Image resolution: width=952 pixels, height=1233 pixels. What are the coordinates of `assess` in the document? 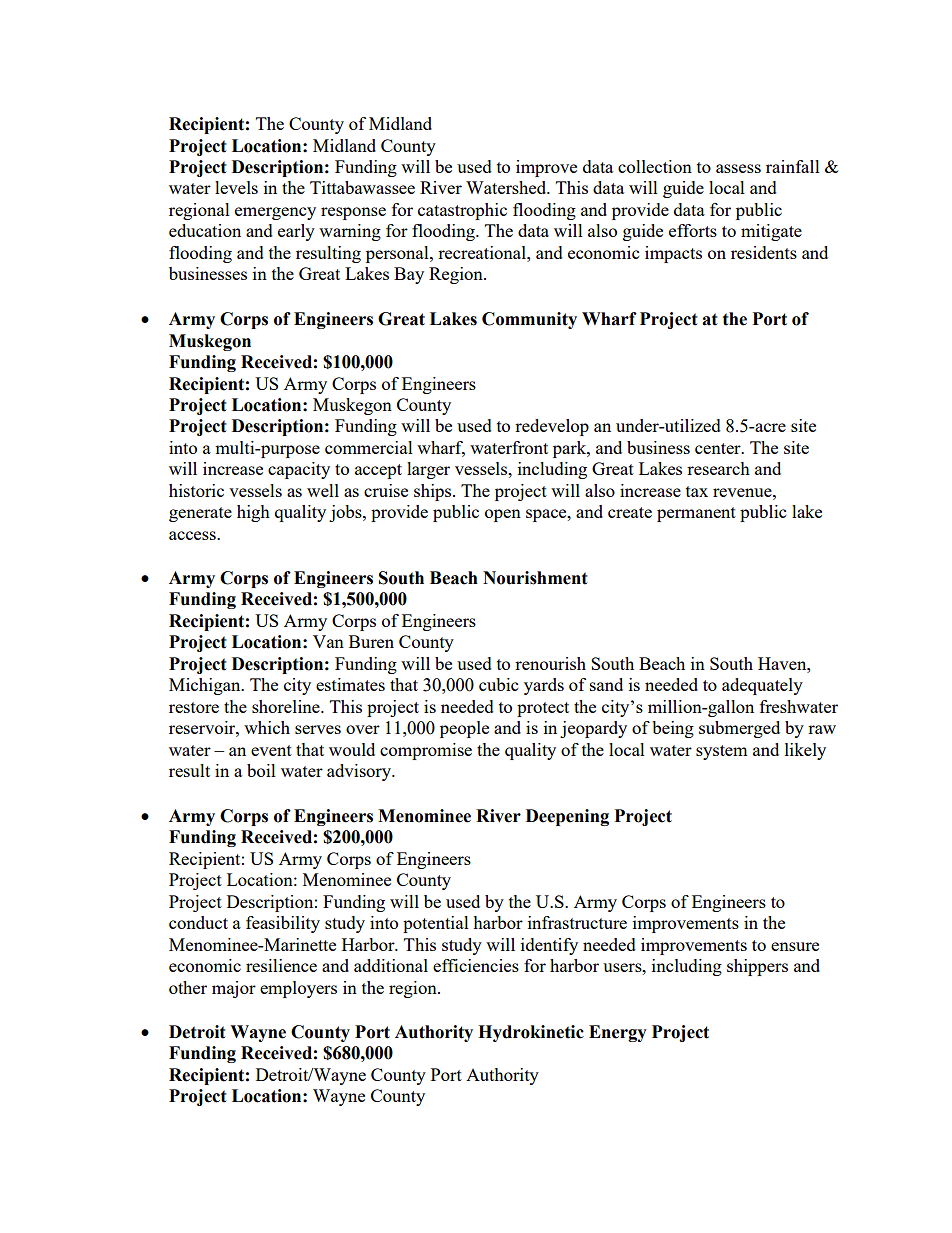 It's located at (738, 168).
